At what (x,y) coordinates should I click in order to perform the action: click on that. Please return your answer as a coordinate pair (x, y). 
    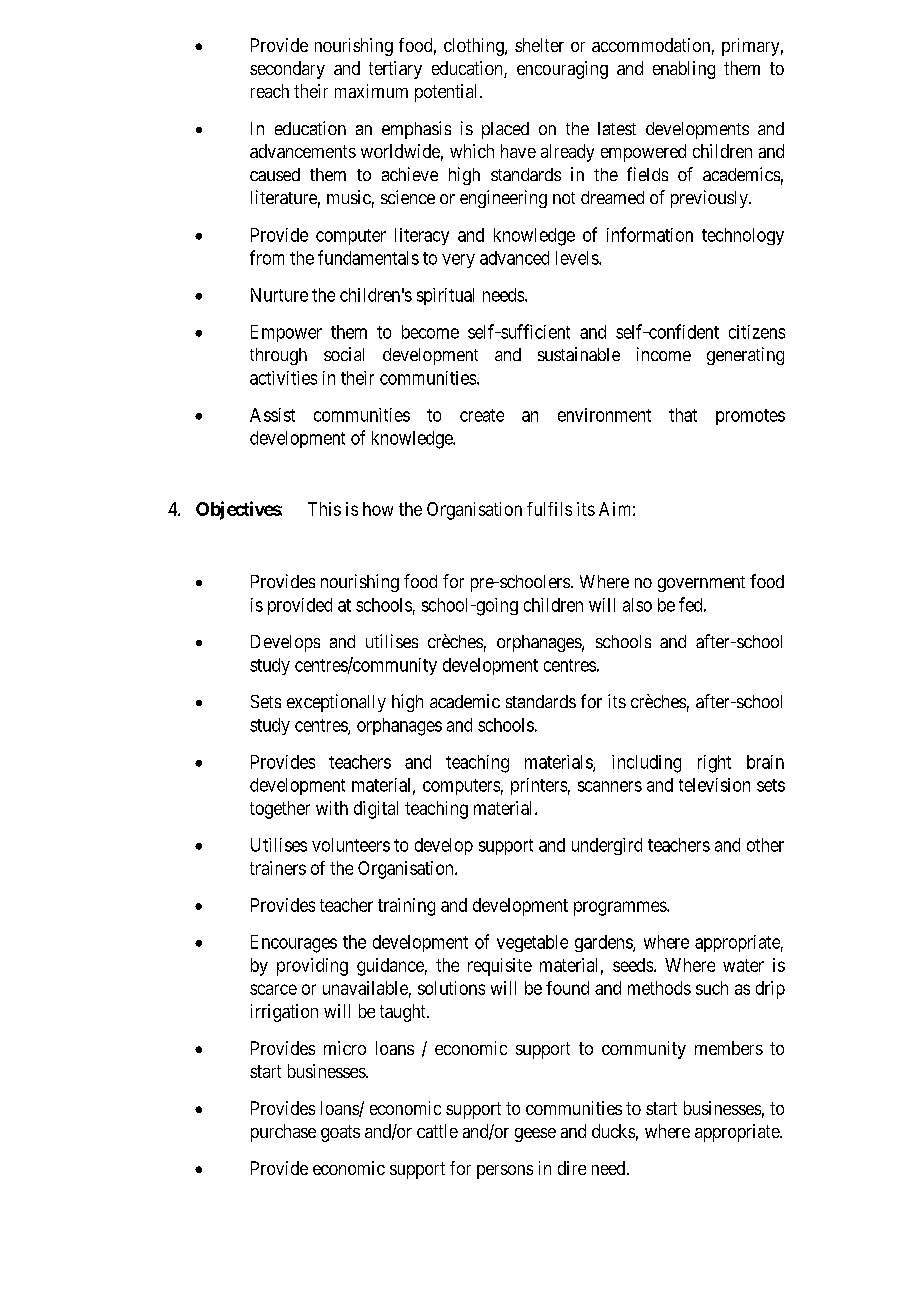
    Looking at the image, I should click on (683, 415).
